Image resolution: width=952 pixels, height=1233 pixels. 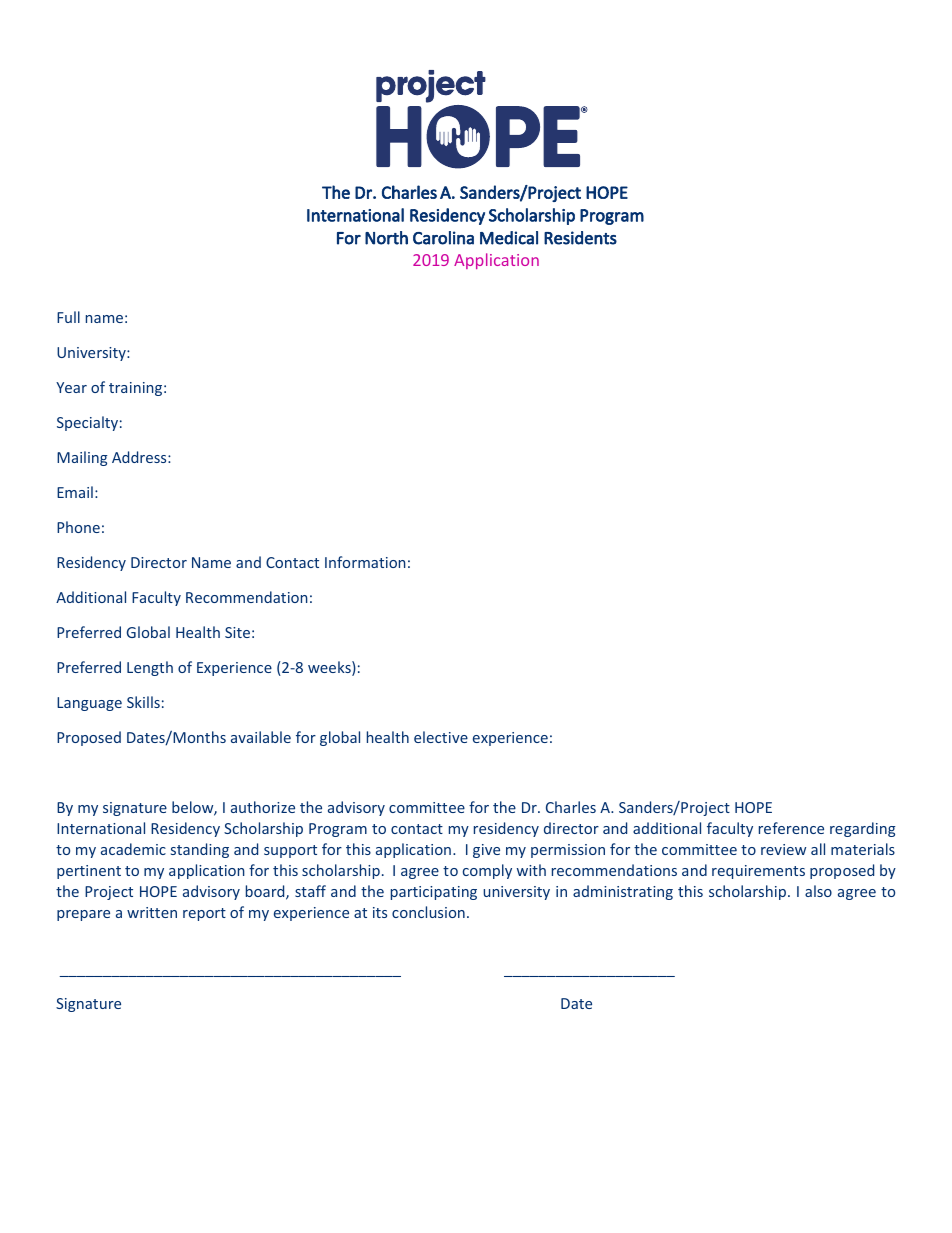 I want to click on Residents, so click(x=580, y=238).
